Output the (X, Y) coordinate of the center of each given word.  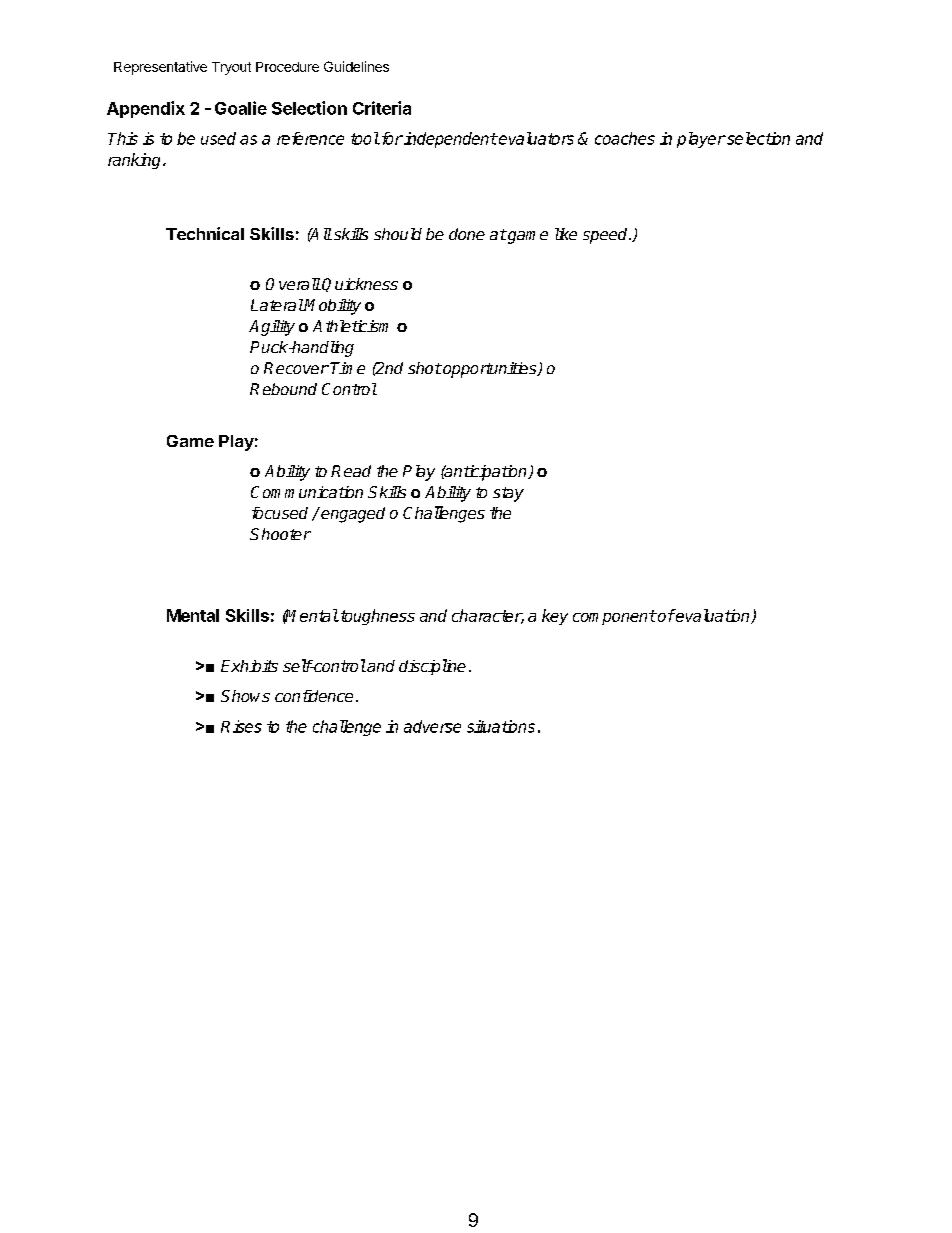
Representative (160, 68)
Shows (245, 696)
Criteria (382, 108)
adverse (432, 726)
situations (501, 726)
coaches (625, 138)
